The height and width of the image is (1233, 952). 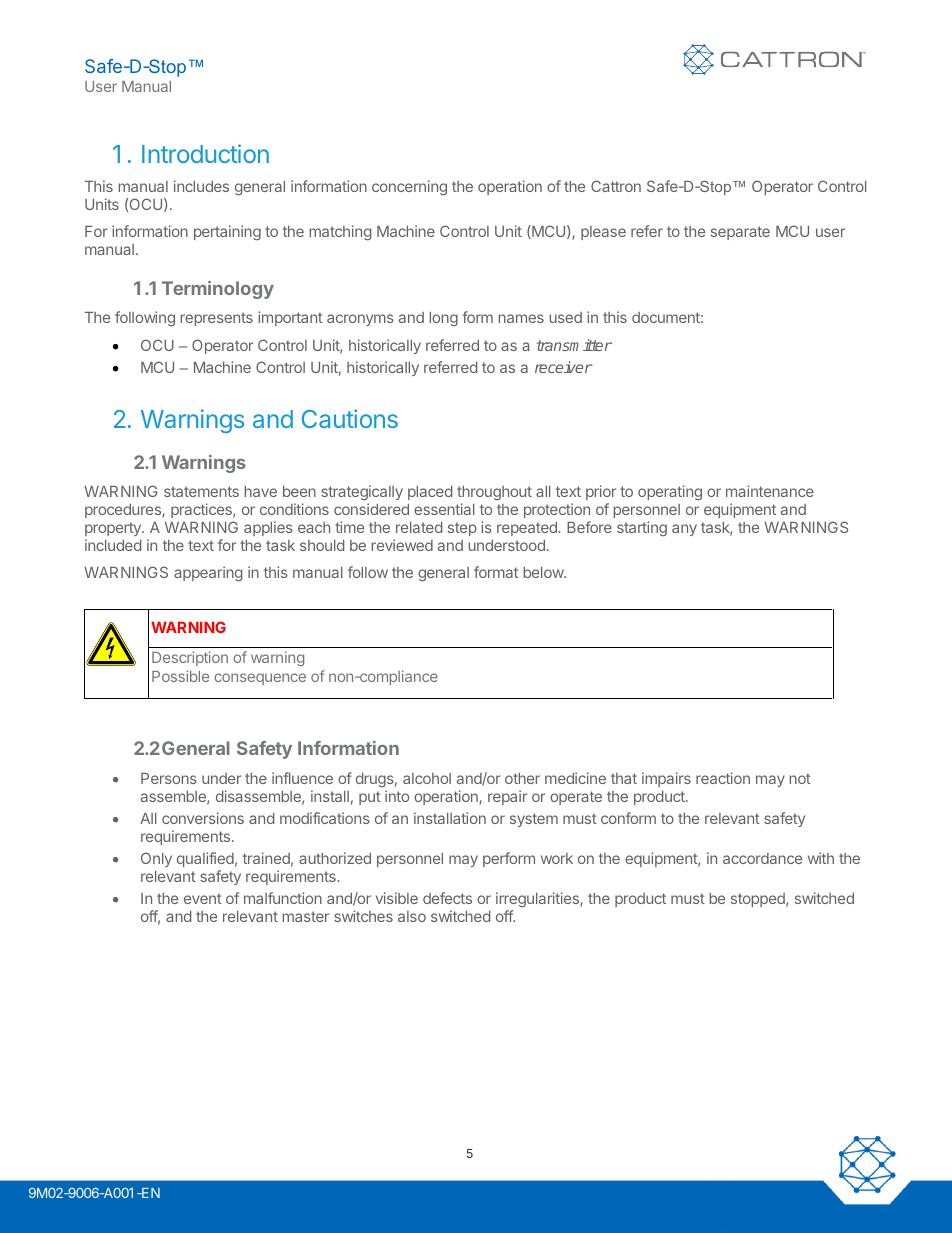 I want to click on below, so click(x=544, y=572).
